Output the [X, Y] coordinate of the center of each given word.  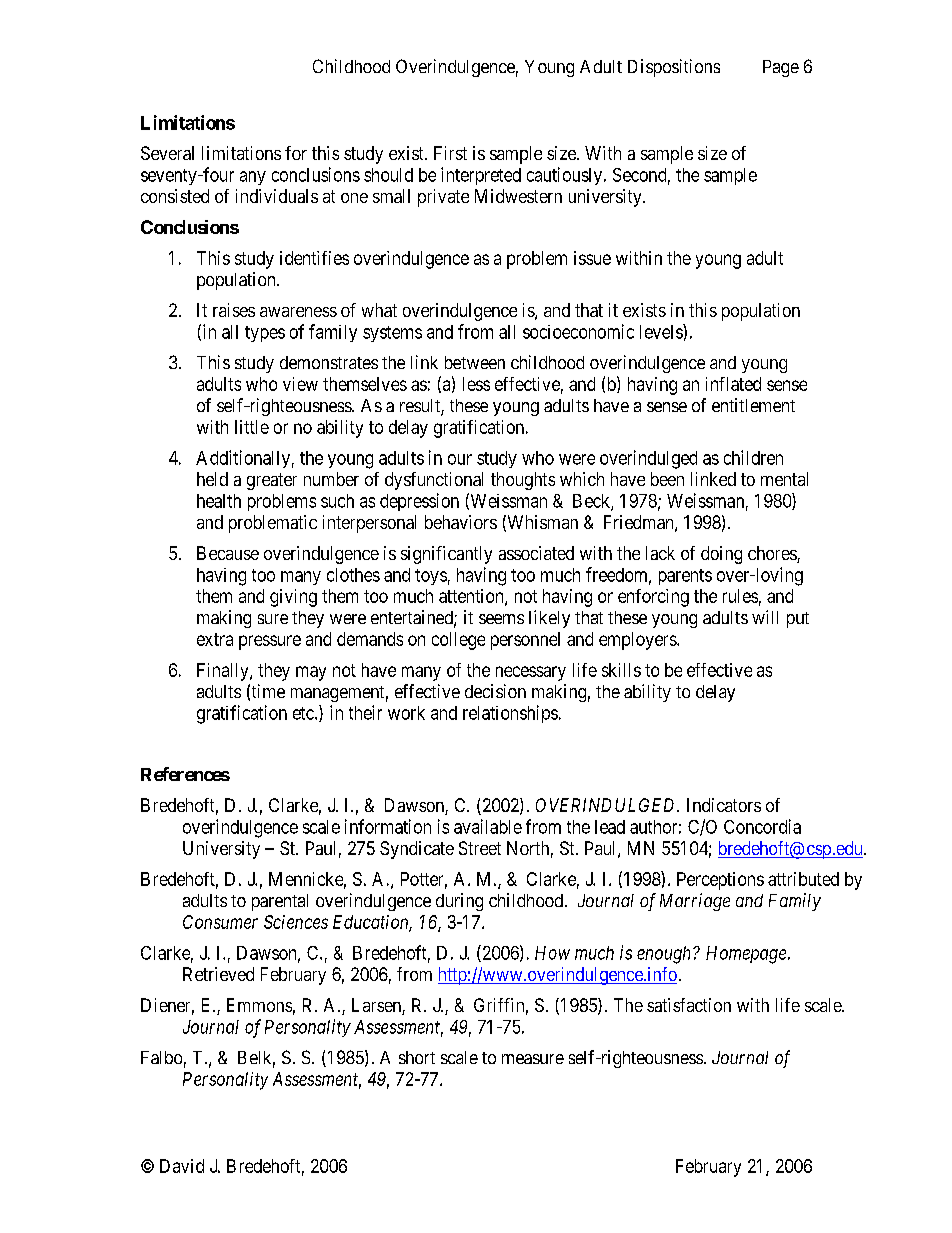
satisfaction [689, 1005]
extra [215, 639]
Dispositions [674, 68]
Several [167, 153]
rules [740, 596]
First [450, 153]
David [182, 1166]
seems [501, 619]
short [417, 1057]
